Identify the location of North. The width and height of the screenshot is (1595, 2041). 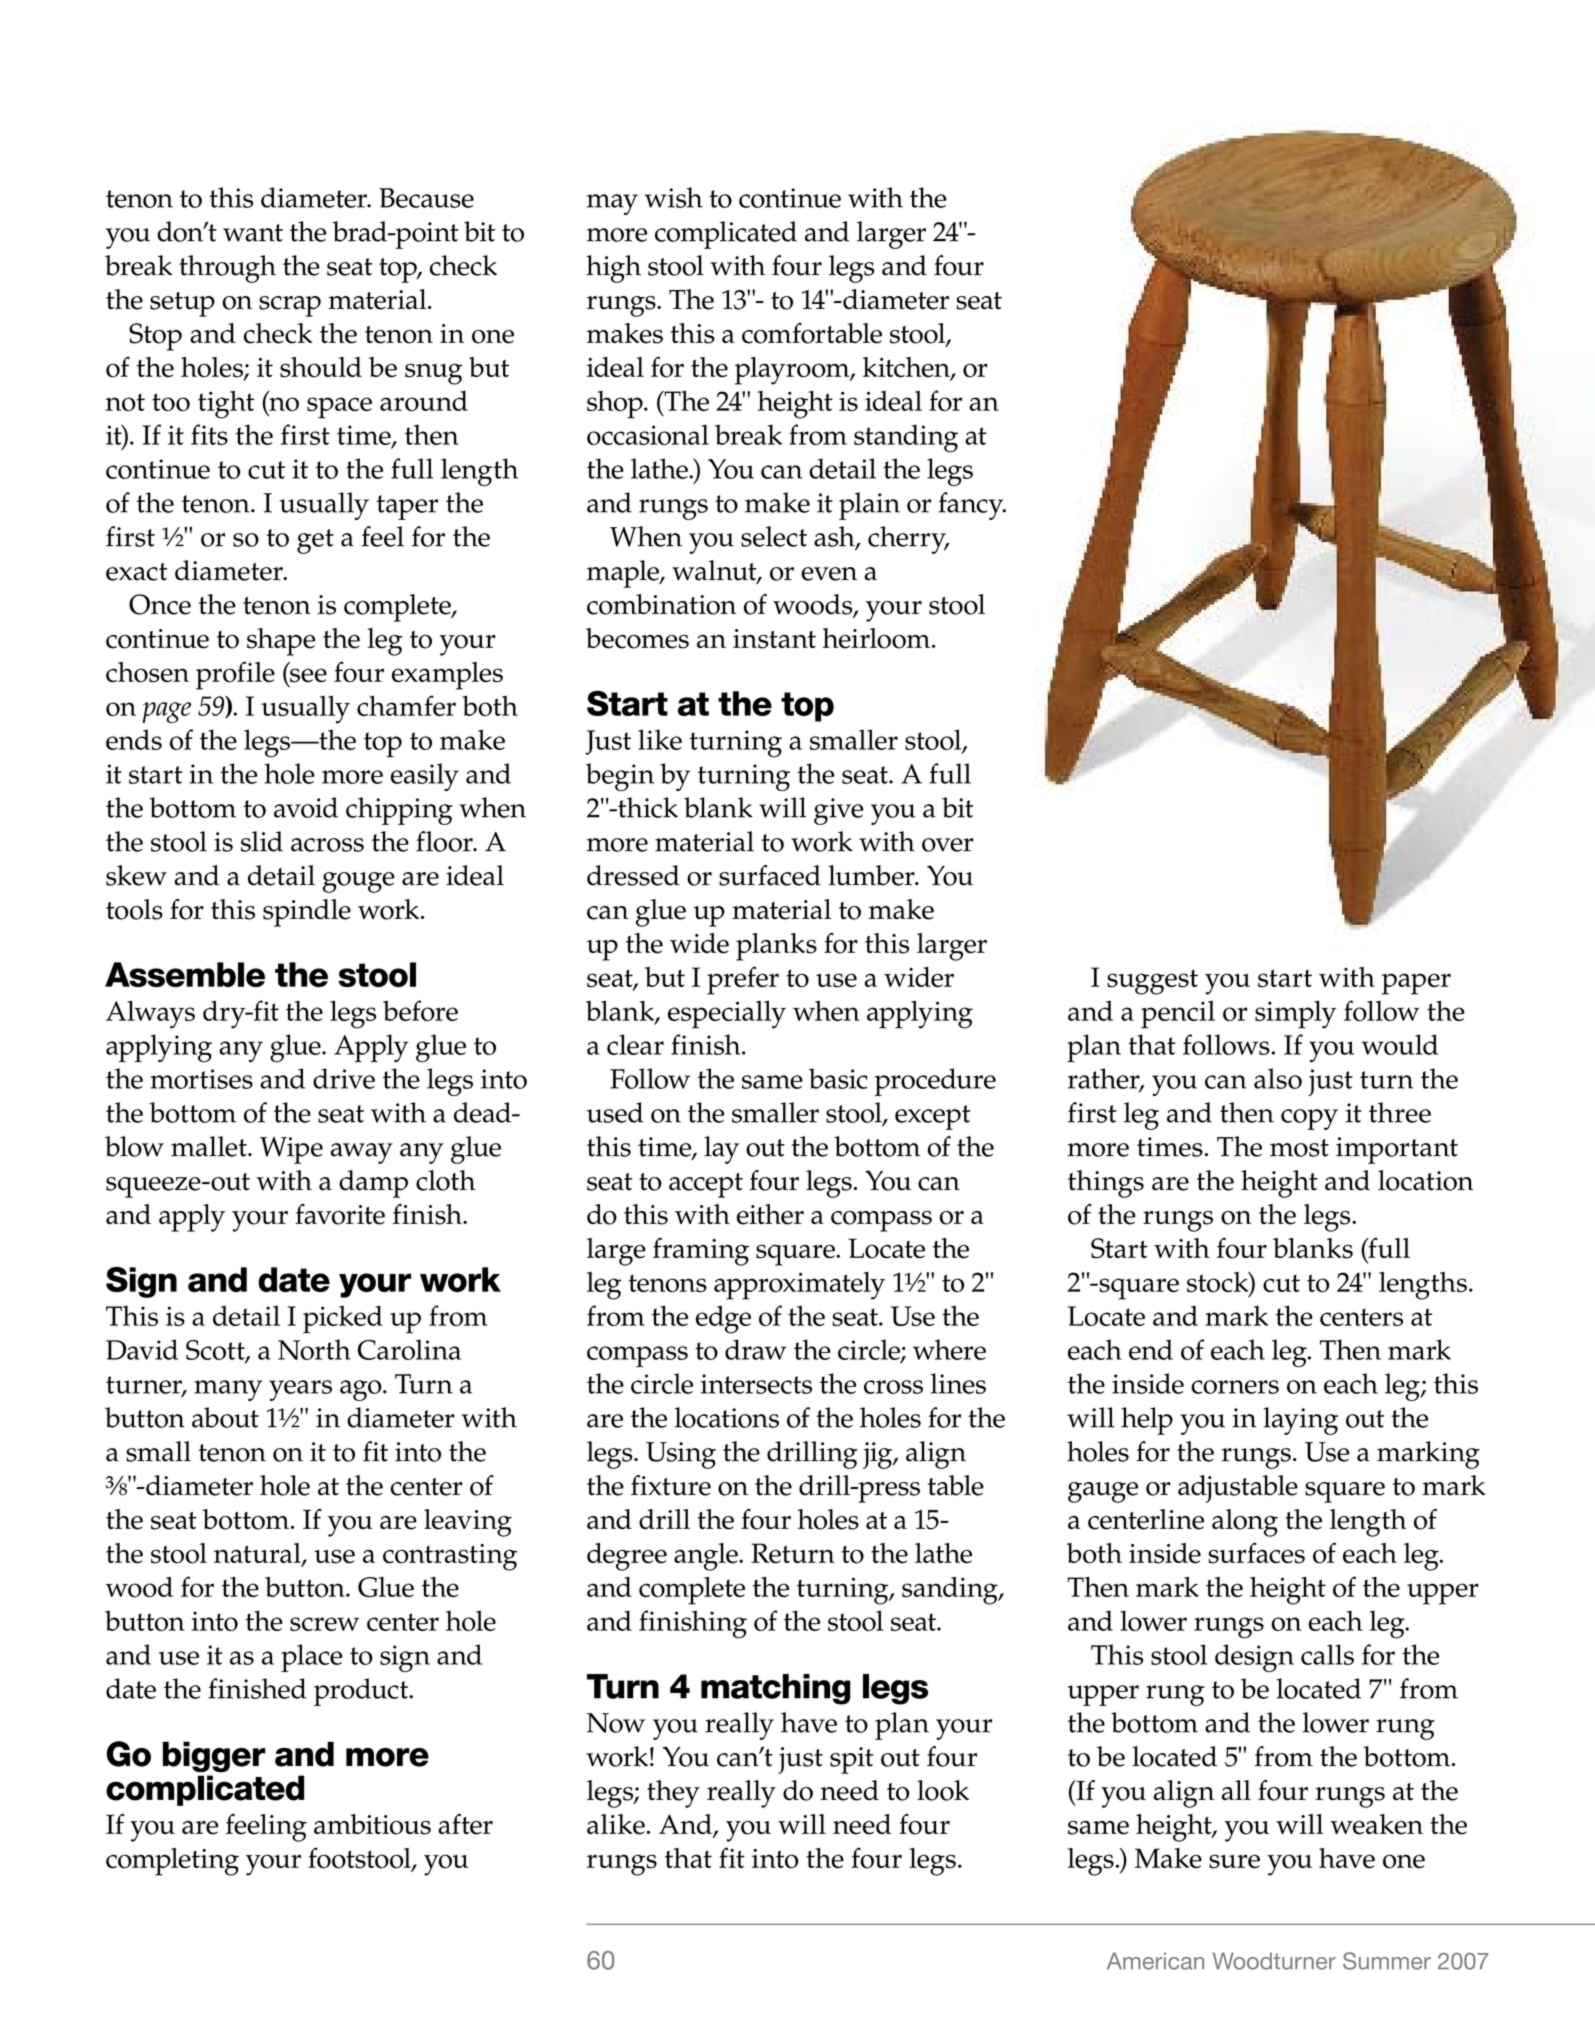
(314, 1349).
